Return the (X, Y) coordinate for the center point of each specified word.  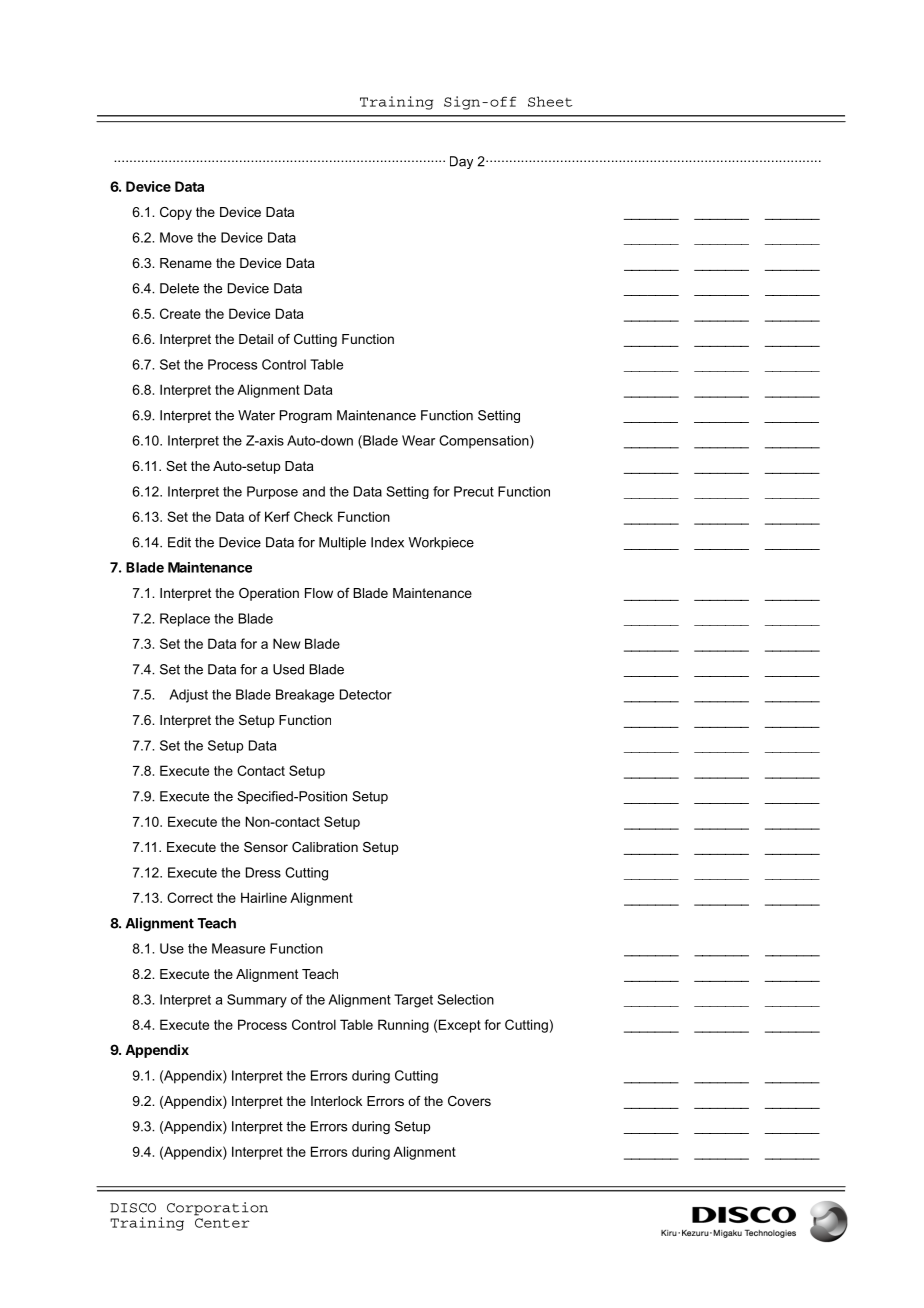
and (313, 491)
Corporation (217, 1209)
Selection (465, 999)
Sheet (550, 101)
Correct (190, 897)
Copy (176, 213)
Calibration (325, 847)
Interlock (336, 1101)
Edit (179, 542)
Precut (474, 491)
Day (461, 162)
